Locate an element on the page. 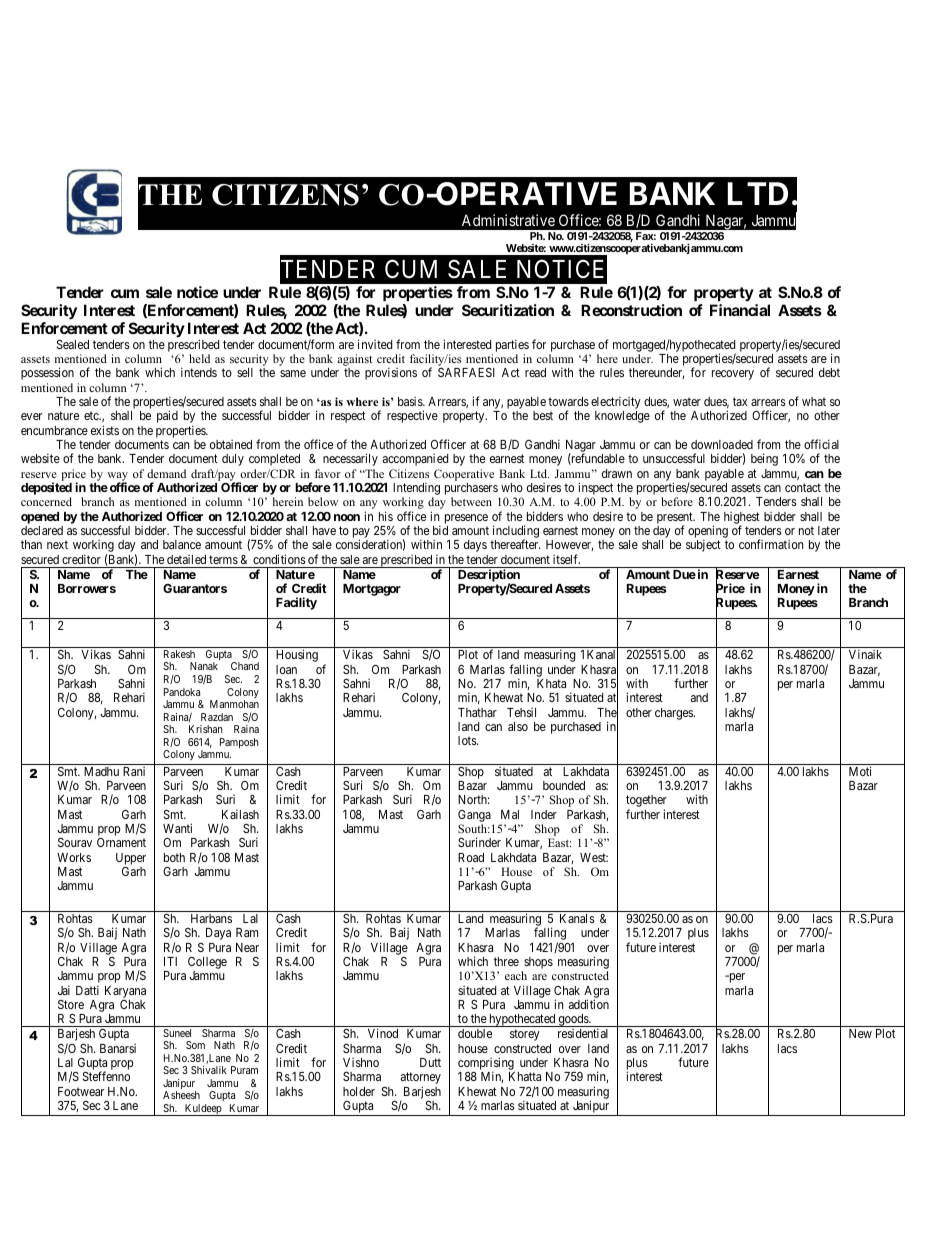 The image size is (952, 1233). Financial is located at coordinates (740, 310).
